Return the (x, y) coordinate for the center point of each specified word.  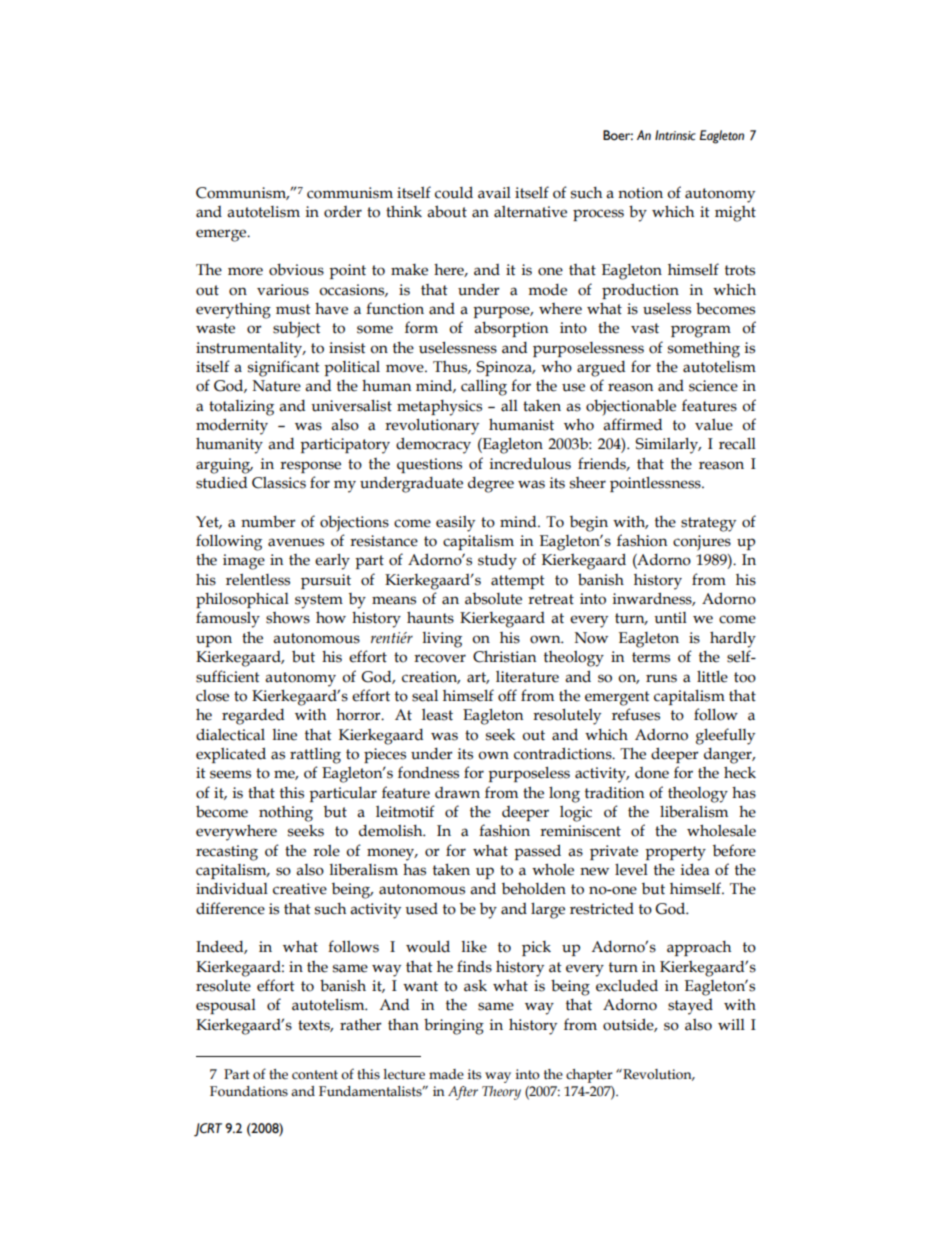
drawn (457, 793)
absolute (493, 599)
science (713, 386)
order (343, 212)
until (670, 618)
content (315, 1075)
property (675, 853)
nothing (286, 814)
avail (494, 193)
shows (288, 618)
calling (484, 388)
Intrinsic (675, 135)
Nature (277, 386)
